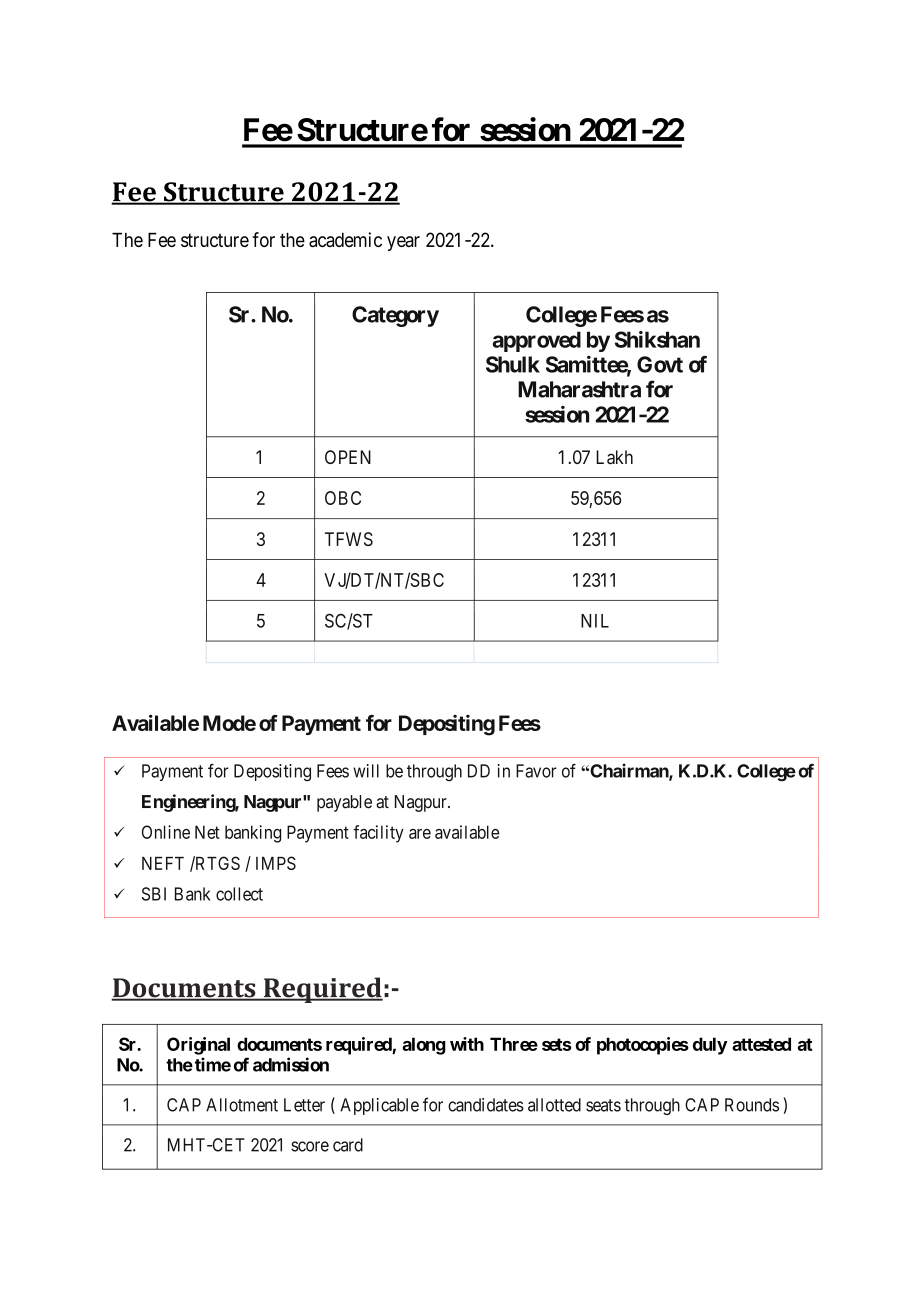 The width and height of the document is (924, 1307). What do you see at coordinates (242, 1105) in the document?
I see `Allotment` at bounding box center [242, 1105].
